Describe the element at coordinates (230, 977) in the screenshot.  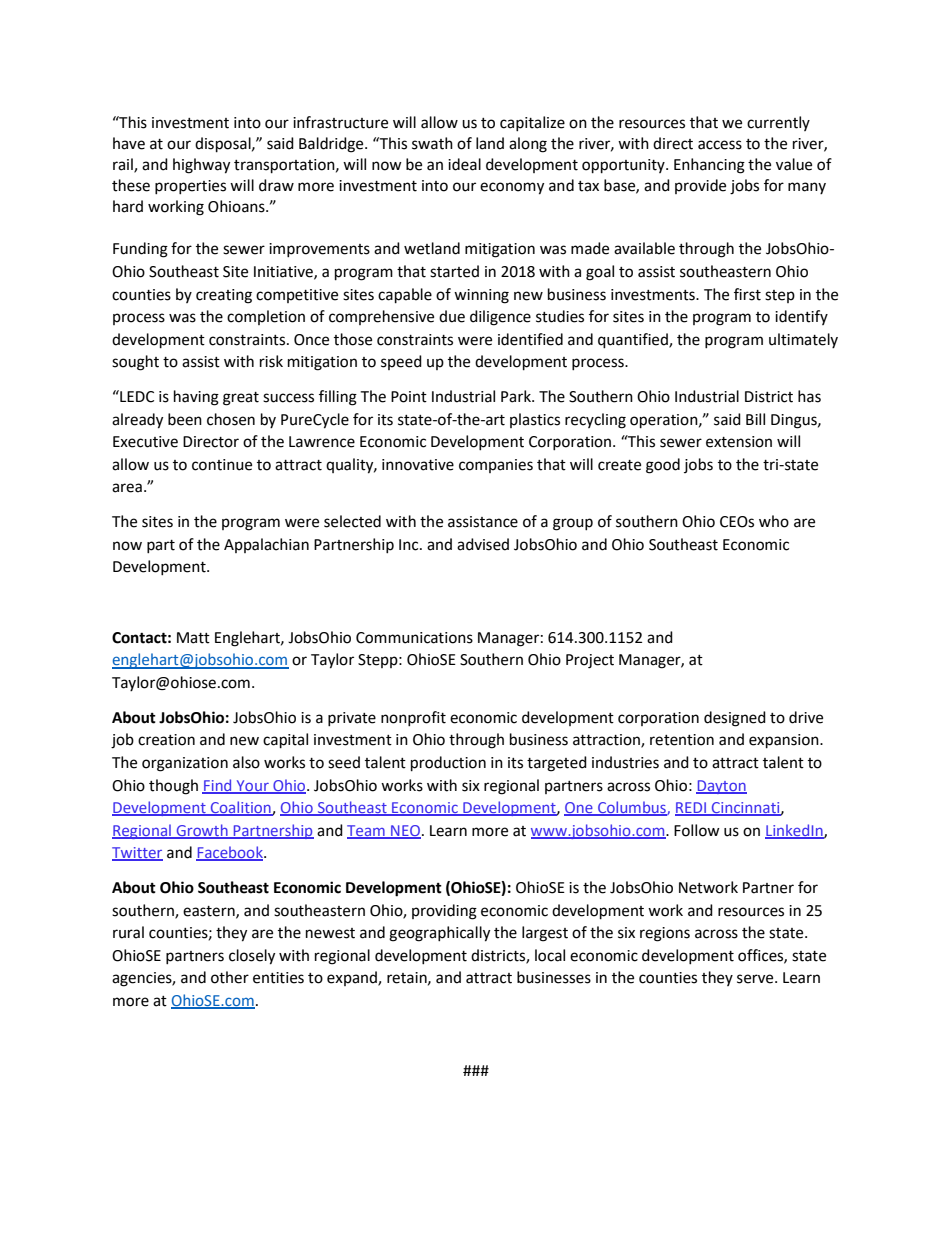
I see `other` at that location.
